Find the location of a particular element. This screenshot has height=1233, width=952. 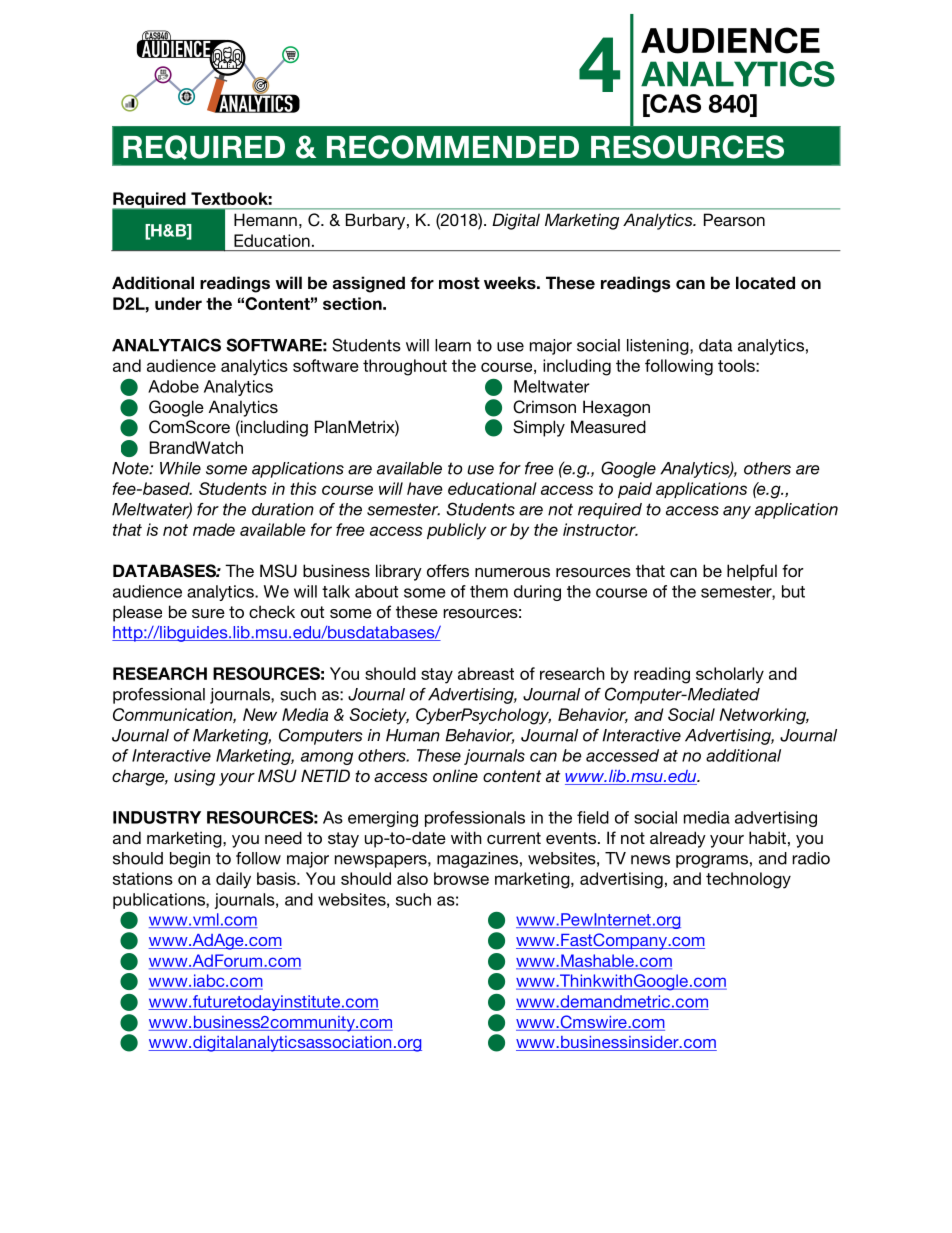

begin is located at coordinates (190, 860).
